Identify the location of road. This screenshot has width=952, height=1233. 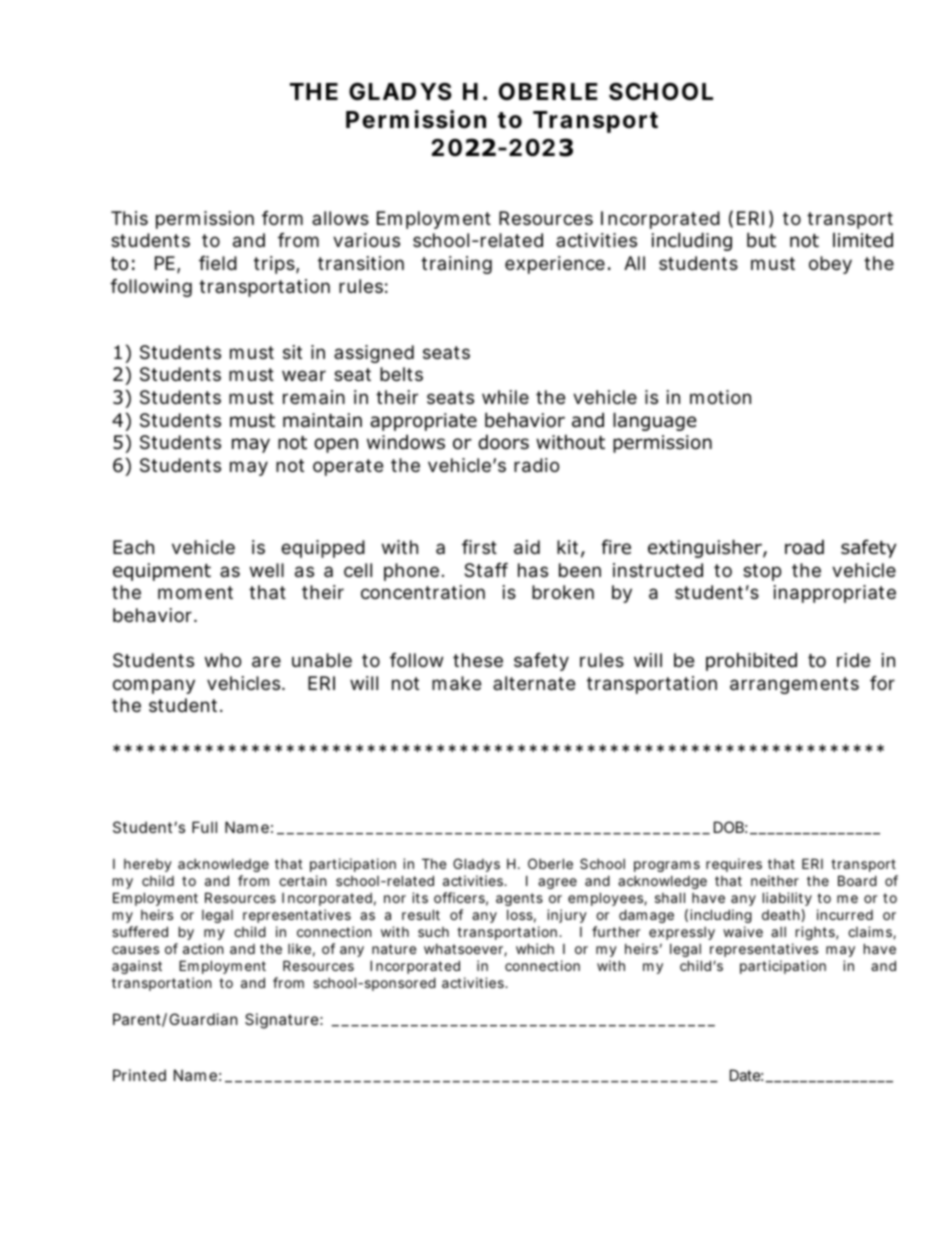
(804, 547).
